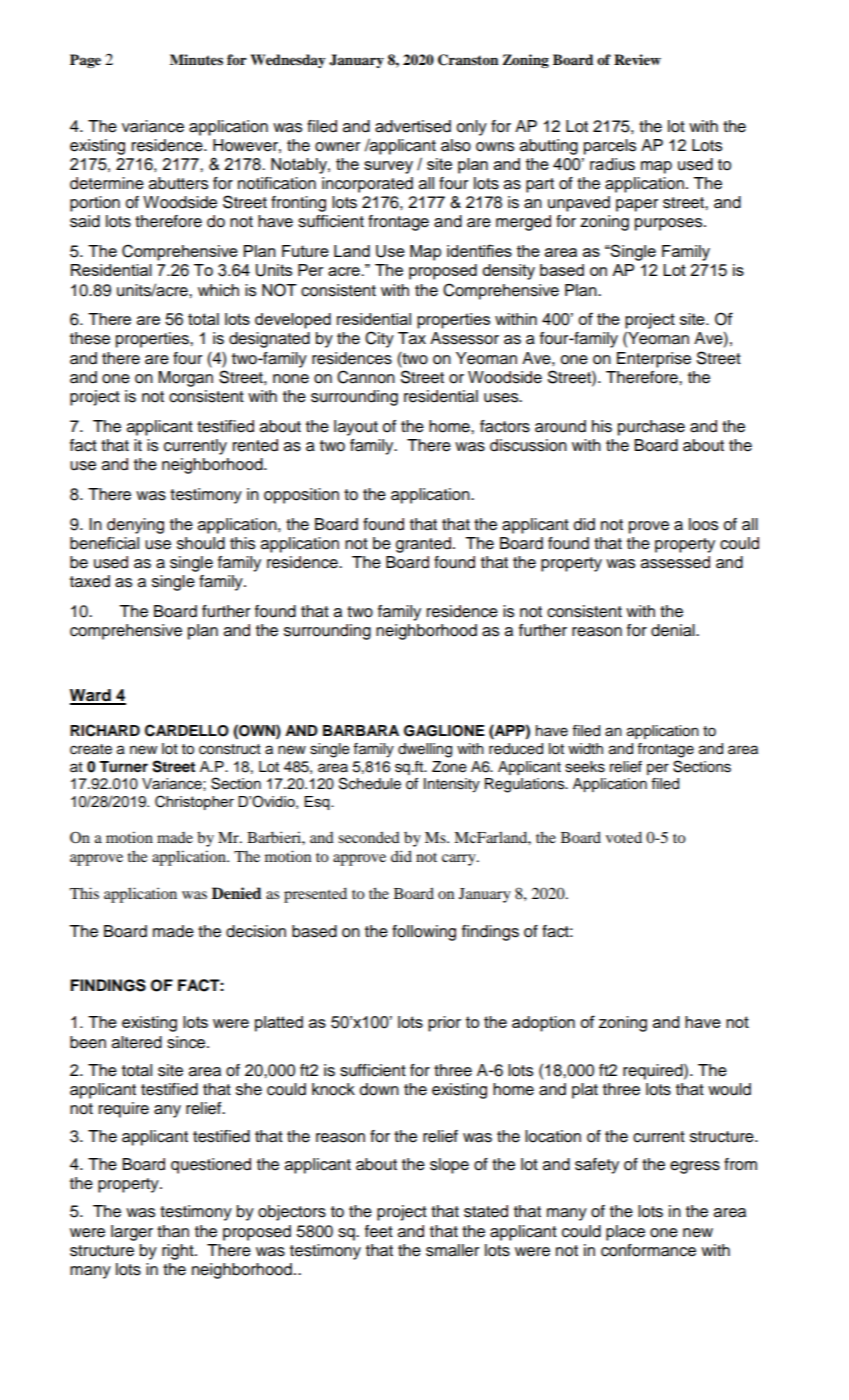 Image resolution: width=849 pixels, height=1400 pixels. I want to click on Ward, so click(91, 696).
